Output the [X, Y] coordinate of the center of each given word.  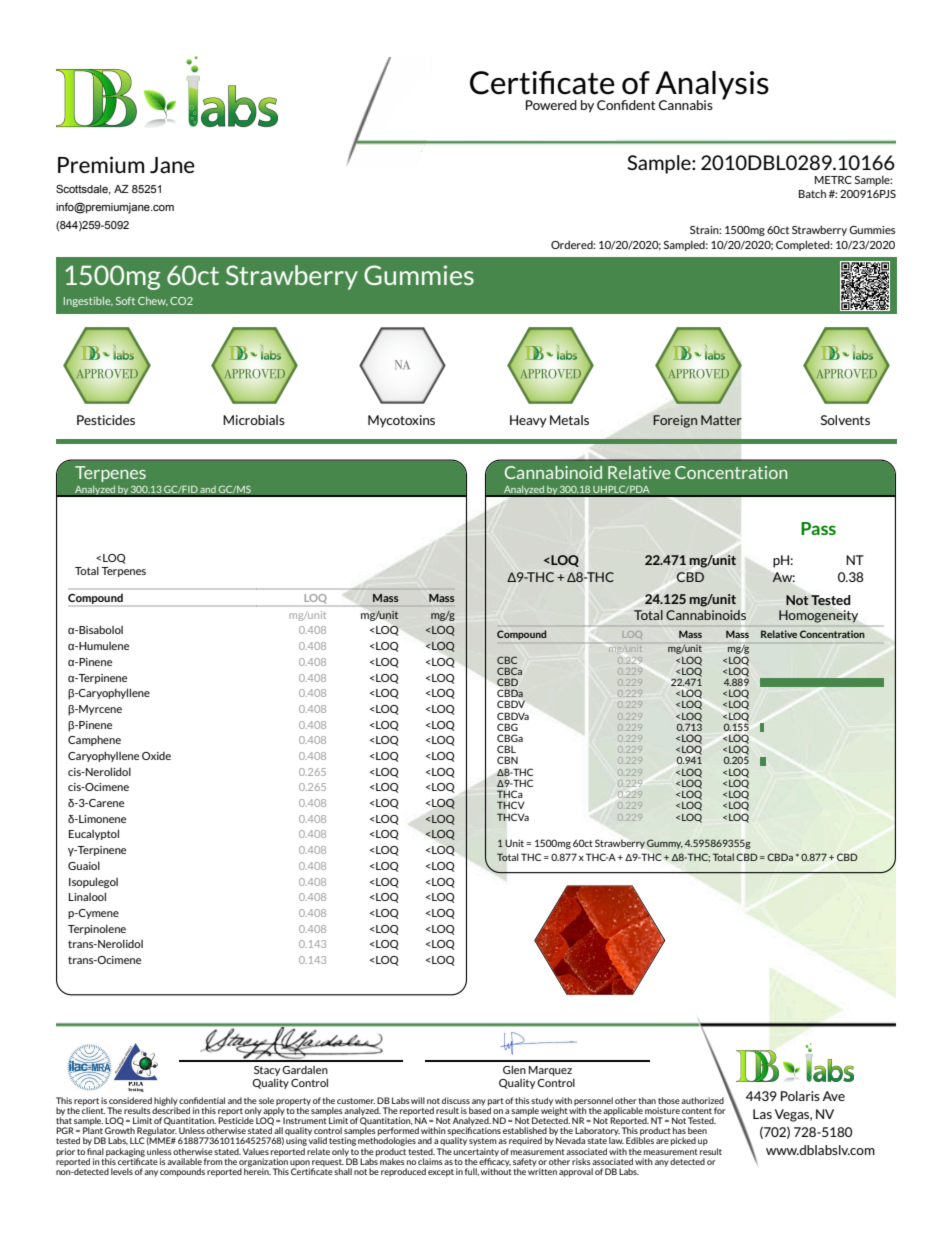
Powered [551, 105]
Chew [153, 301]
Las [762, 1114]
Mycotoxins [401, 421]
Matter [721, 420]
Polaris [800, 1096]
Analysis [711, 86]
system [483, 1142]
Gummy [665, 844]
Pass [818, 528]
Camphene [94, 740]
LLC [137, 1140]
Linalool [87, 896]
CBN [507, 760]
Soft [125, 301]
